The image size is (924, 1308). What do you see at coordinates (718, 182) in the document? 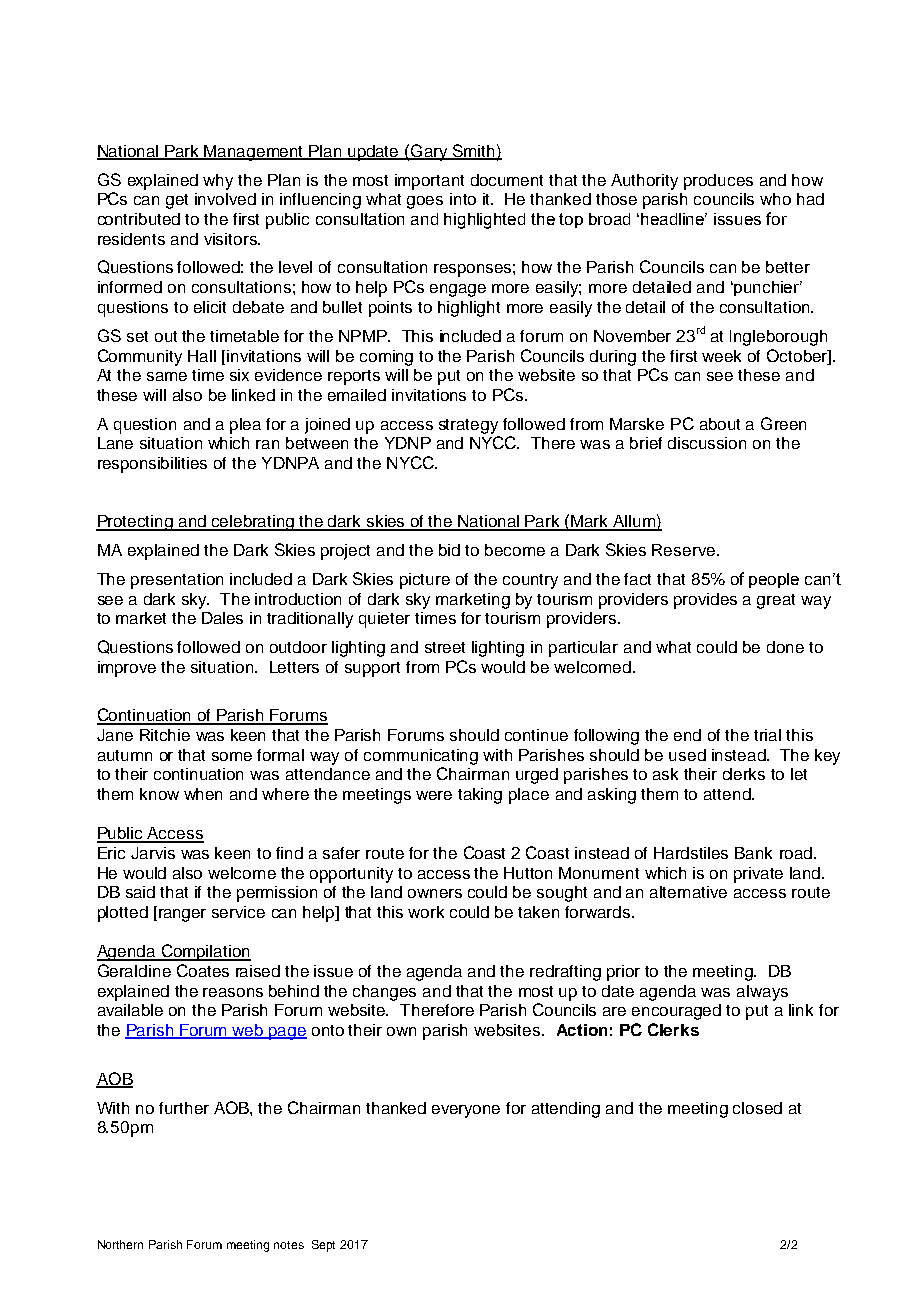
I see `produces` at bounding box center [718, 182].
